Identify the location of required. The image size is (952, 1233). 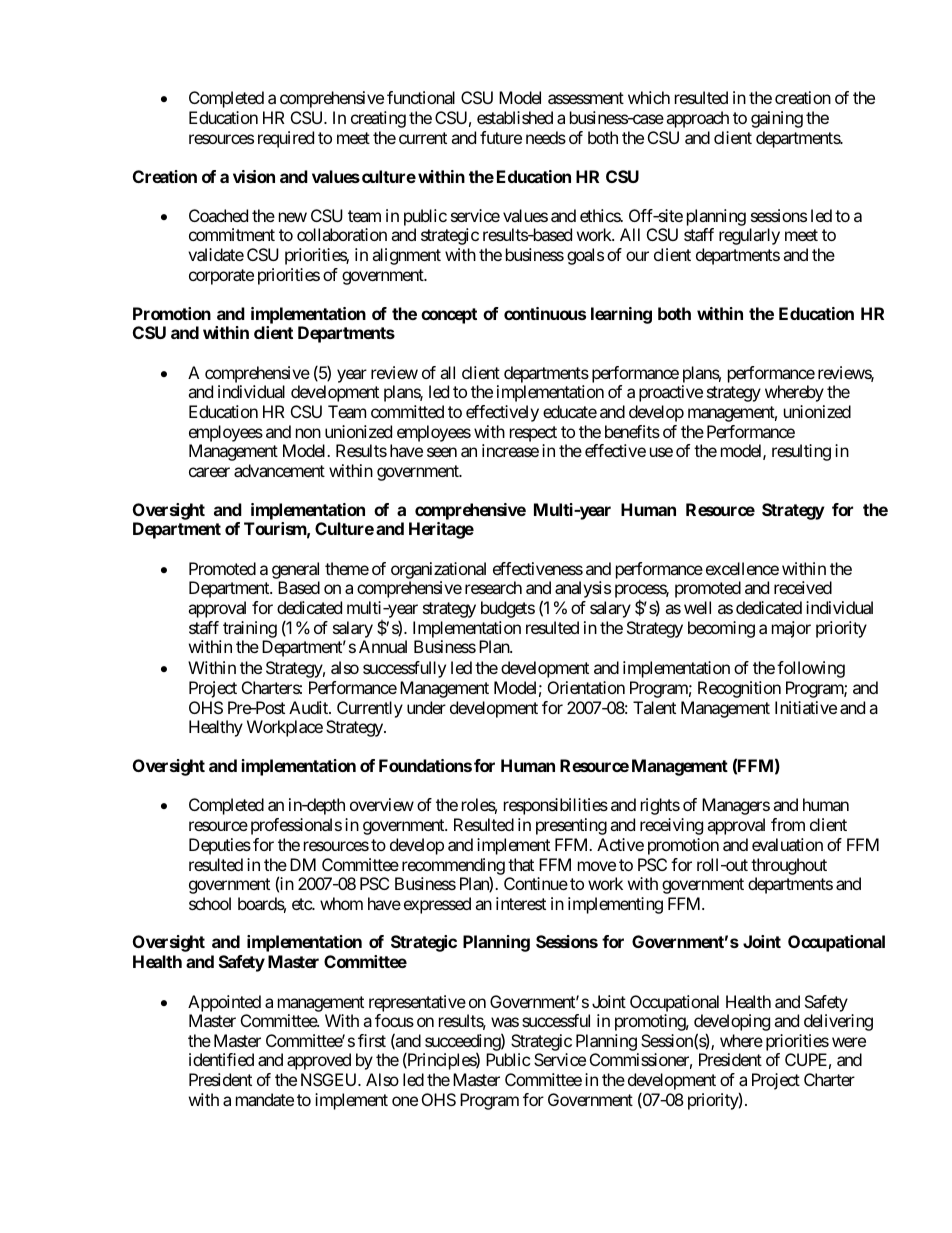
(286, 139).
